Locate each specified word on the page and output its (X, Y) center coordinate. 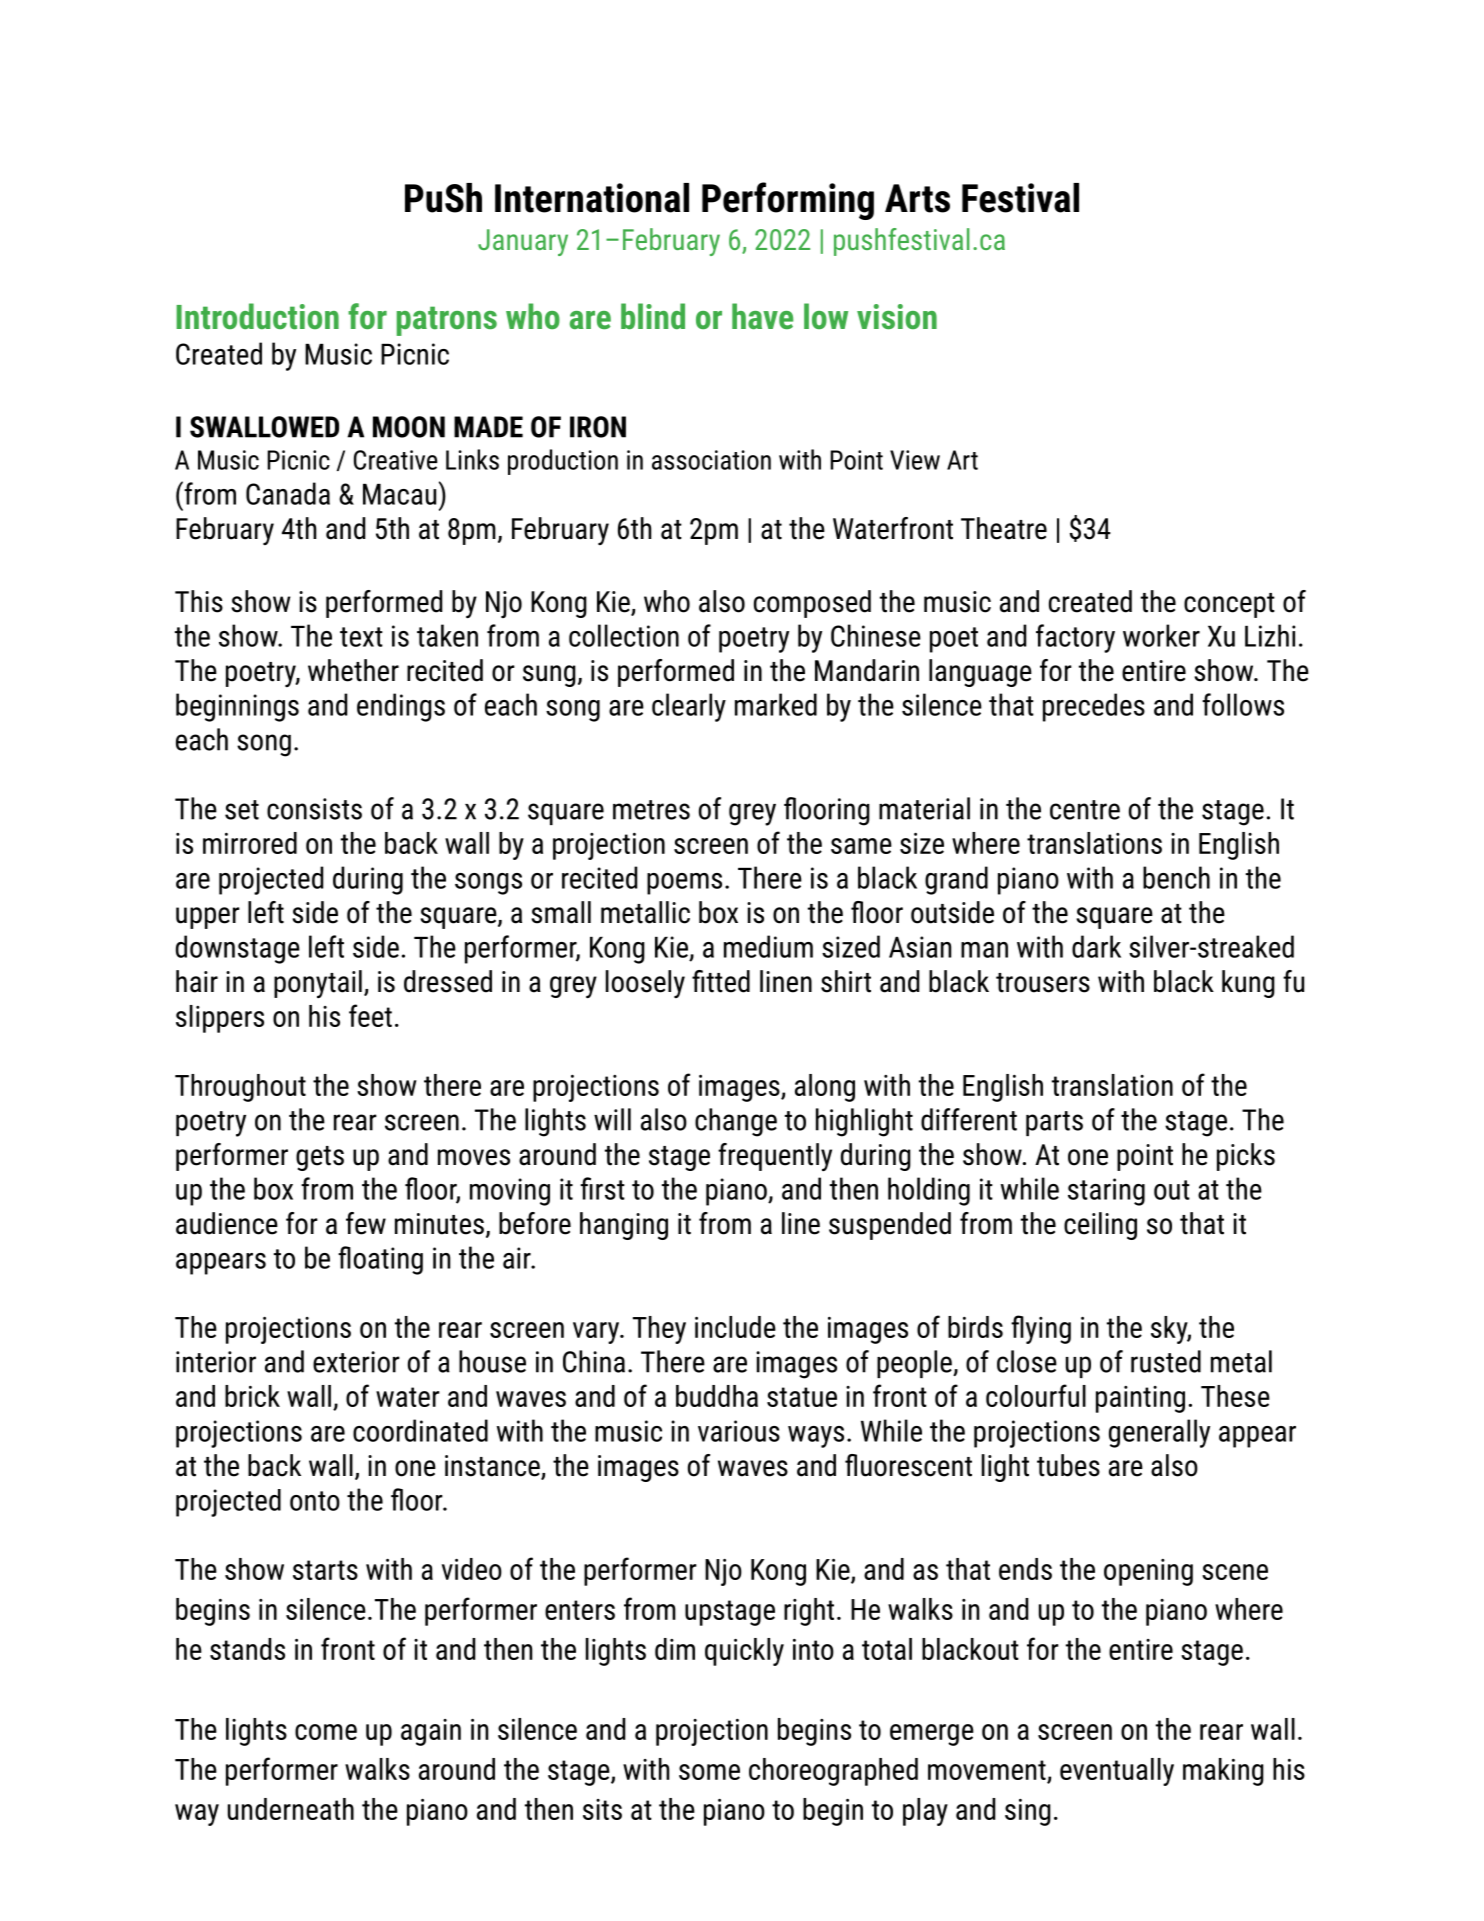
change (736, 1122)
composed (812, 604)
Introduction (257, 316)
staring (1106, 1192)
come (326, 1732)
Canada (288, 493)
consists (314, 809)
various (739, 1431)
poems (684, 884)
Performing (788, 201)
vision (897, 316)
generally (1159, 1433)
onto (315, 1501)
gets (320, 1158)
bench (1176, 877)
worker (1161, 635)
